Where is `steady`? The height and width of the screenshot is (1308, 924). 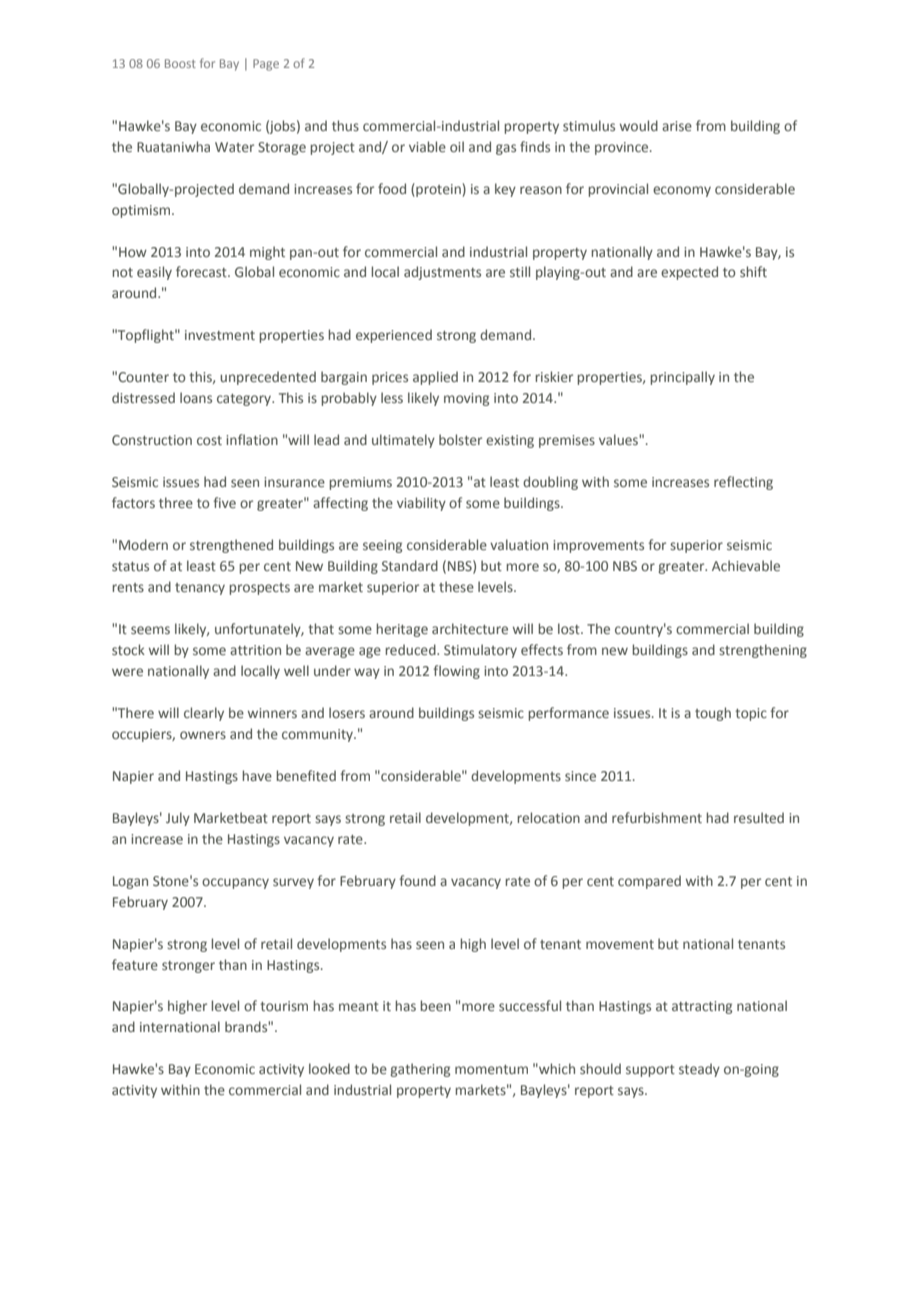 steady is located at coordinates (699, 1070).
